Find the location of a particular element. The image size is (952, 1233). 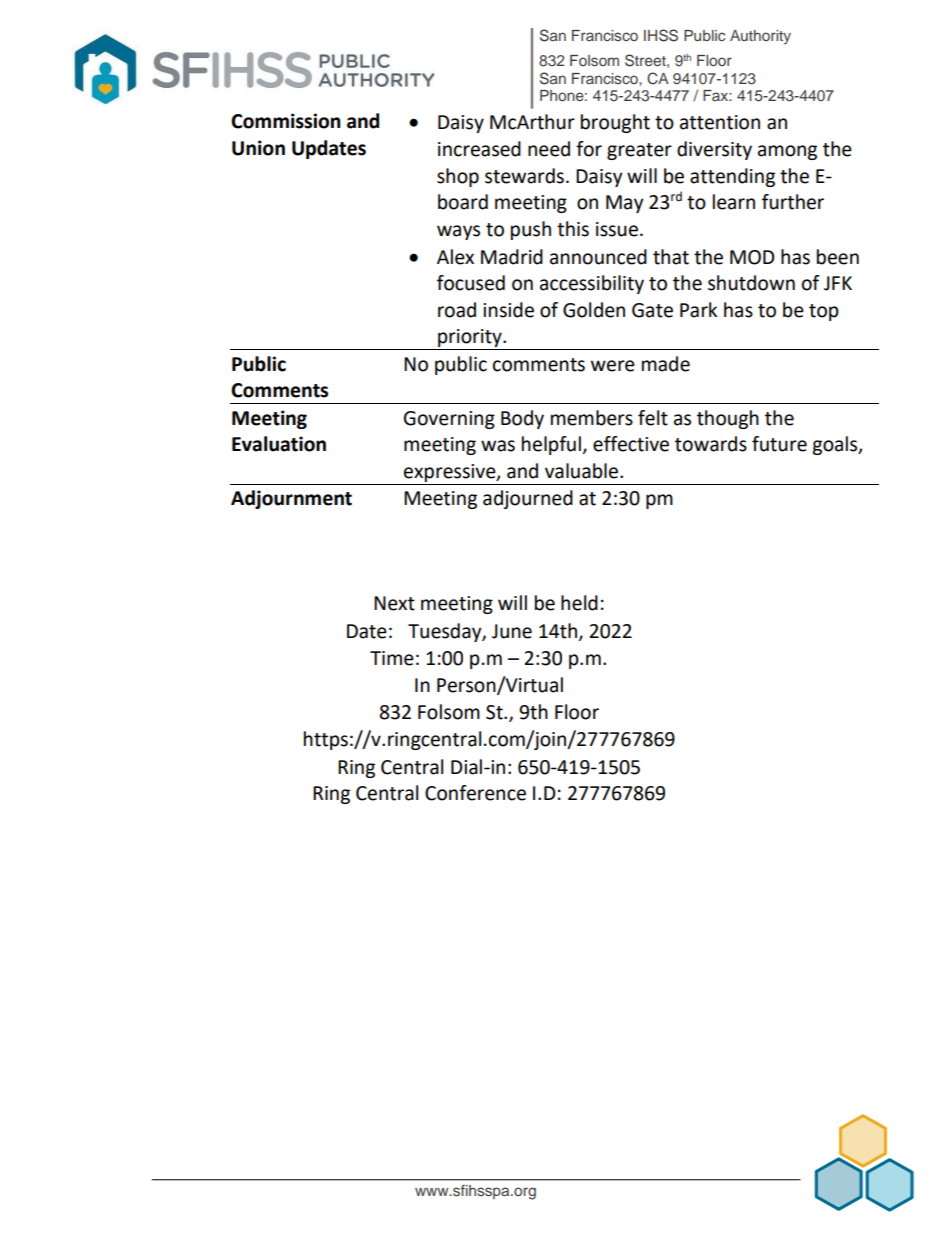

held is located at coordinates (579, 603).
